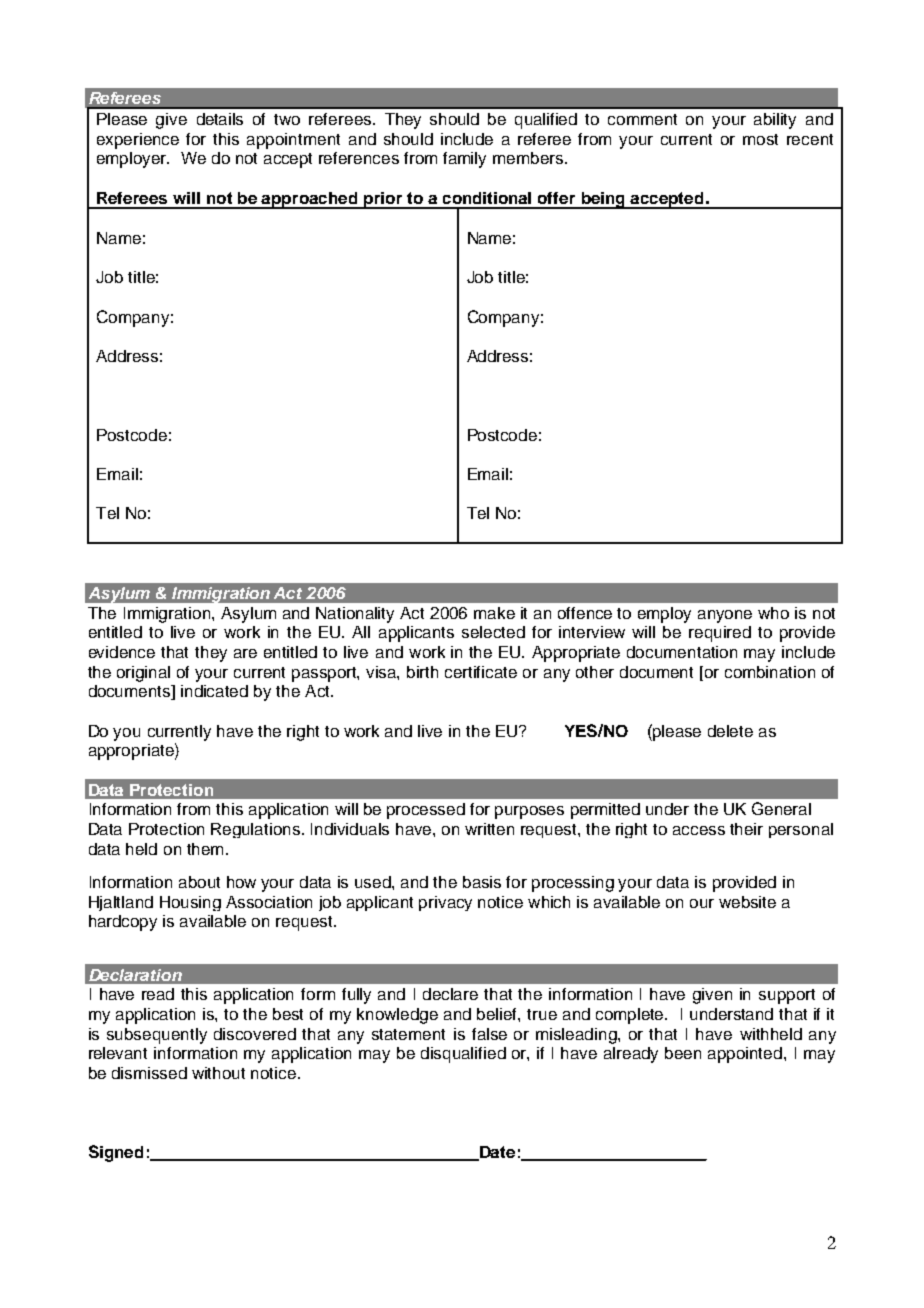 This page has width=924, height=1308. I want to click on without, so click(218, 1073).
